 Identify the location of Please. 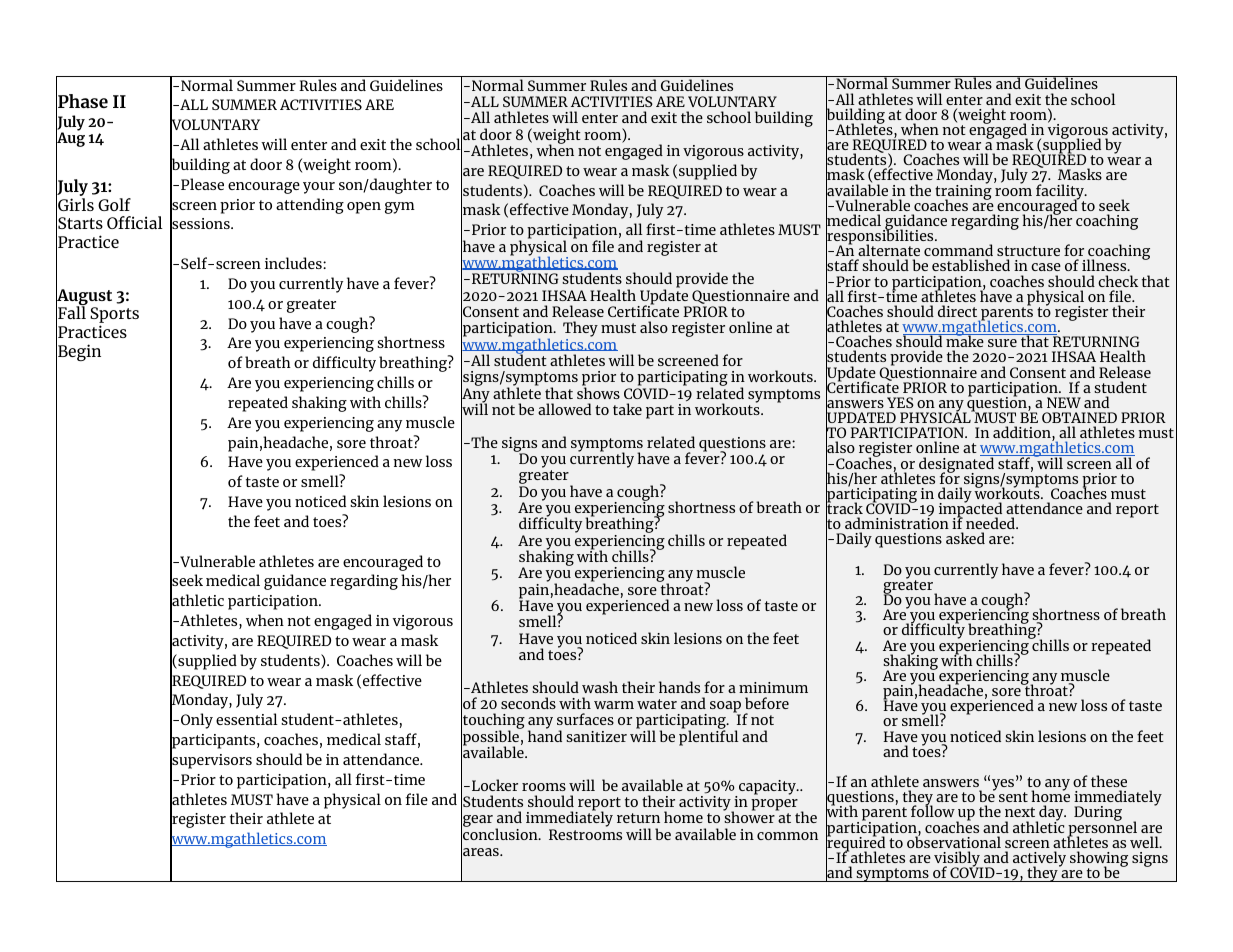
(202, 184).
